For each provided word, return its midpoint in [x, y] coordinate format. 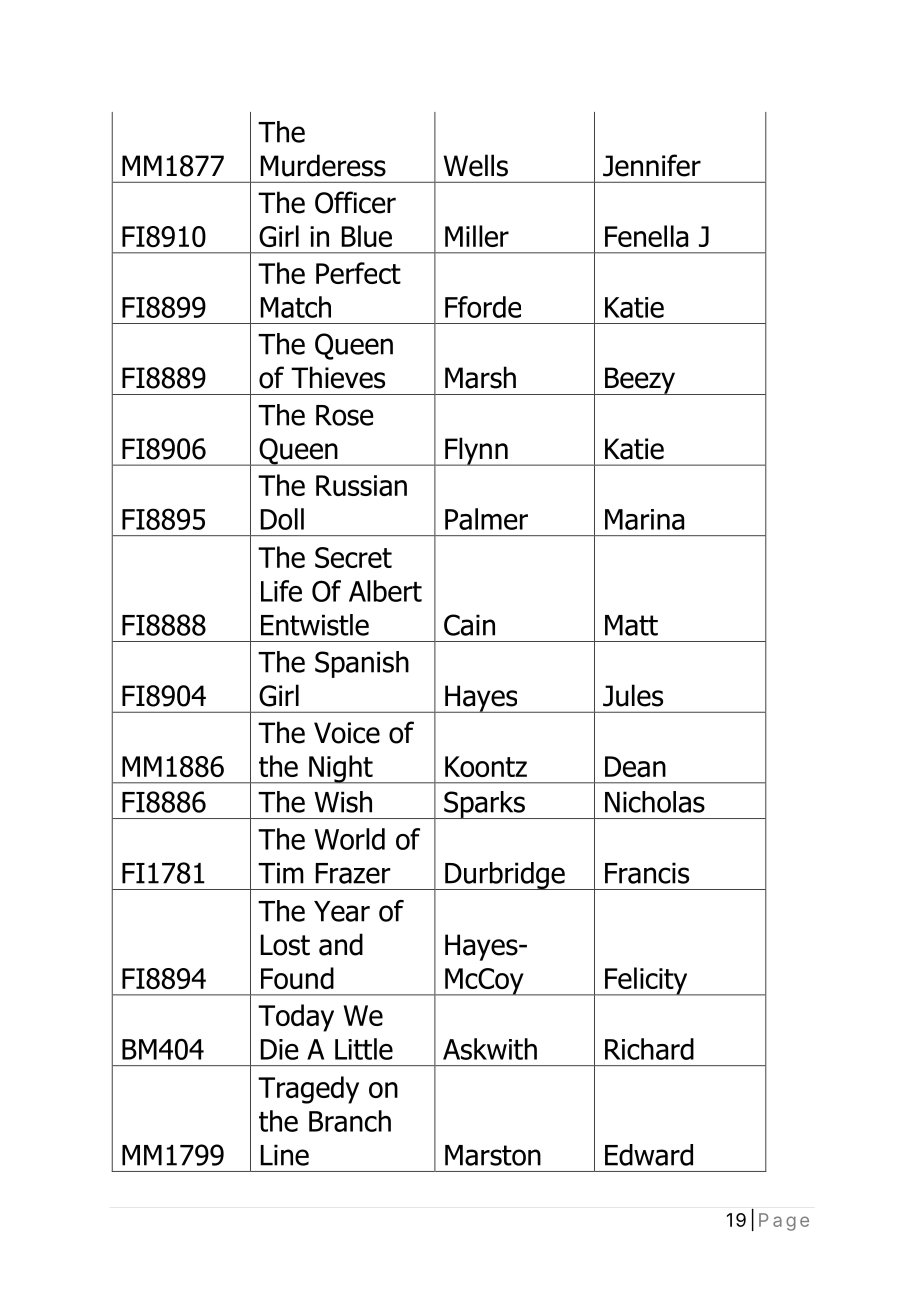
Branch [350, 1121]
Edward [649, 1155]
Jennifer [652, 165]
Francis [647, 873]
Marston [493, 1155]
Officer [355, 202]
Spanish [362, 664]
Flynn [476, 451]
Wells [476, 165]
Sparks [484, 805]
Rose [345, 415]
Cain [469, 625]
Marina [644, 519]
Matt [631, 625]
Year [342, 911]
